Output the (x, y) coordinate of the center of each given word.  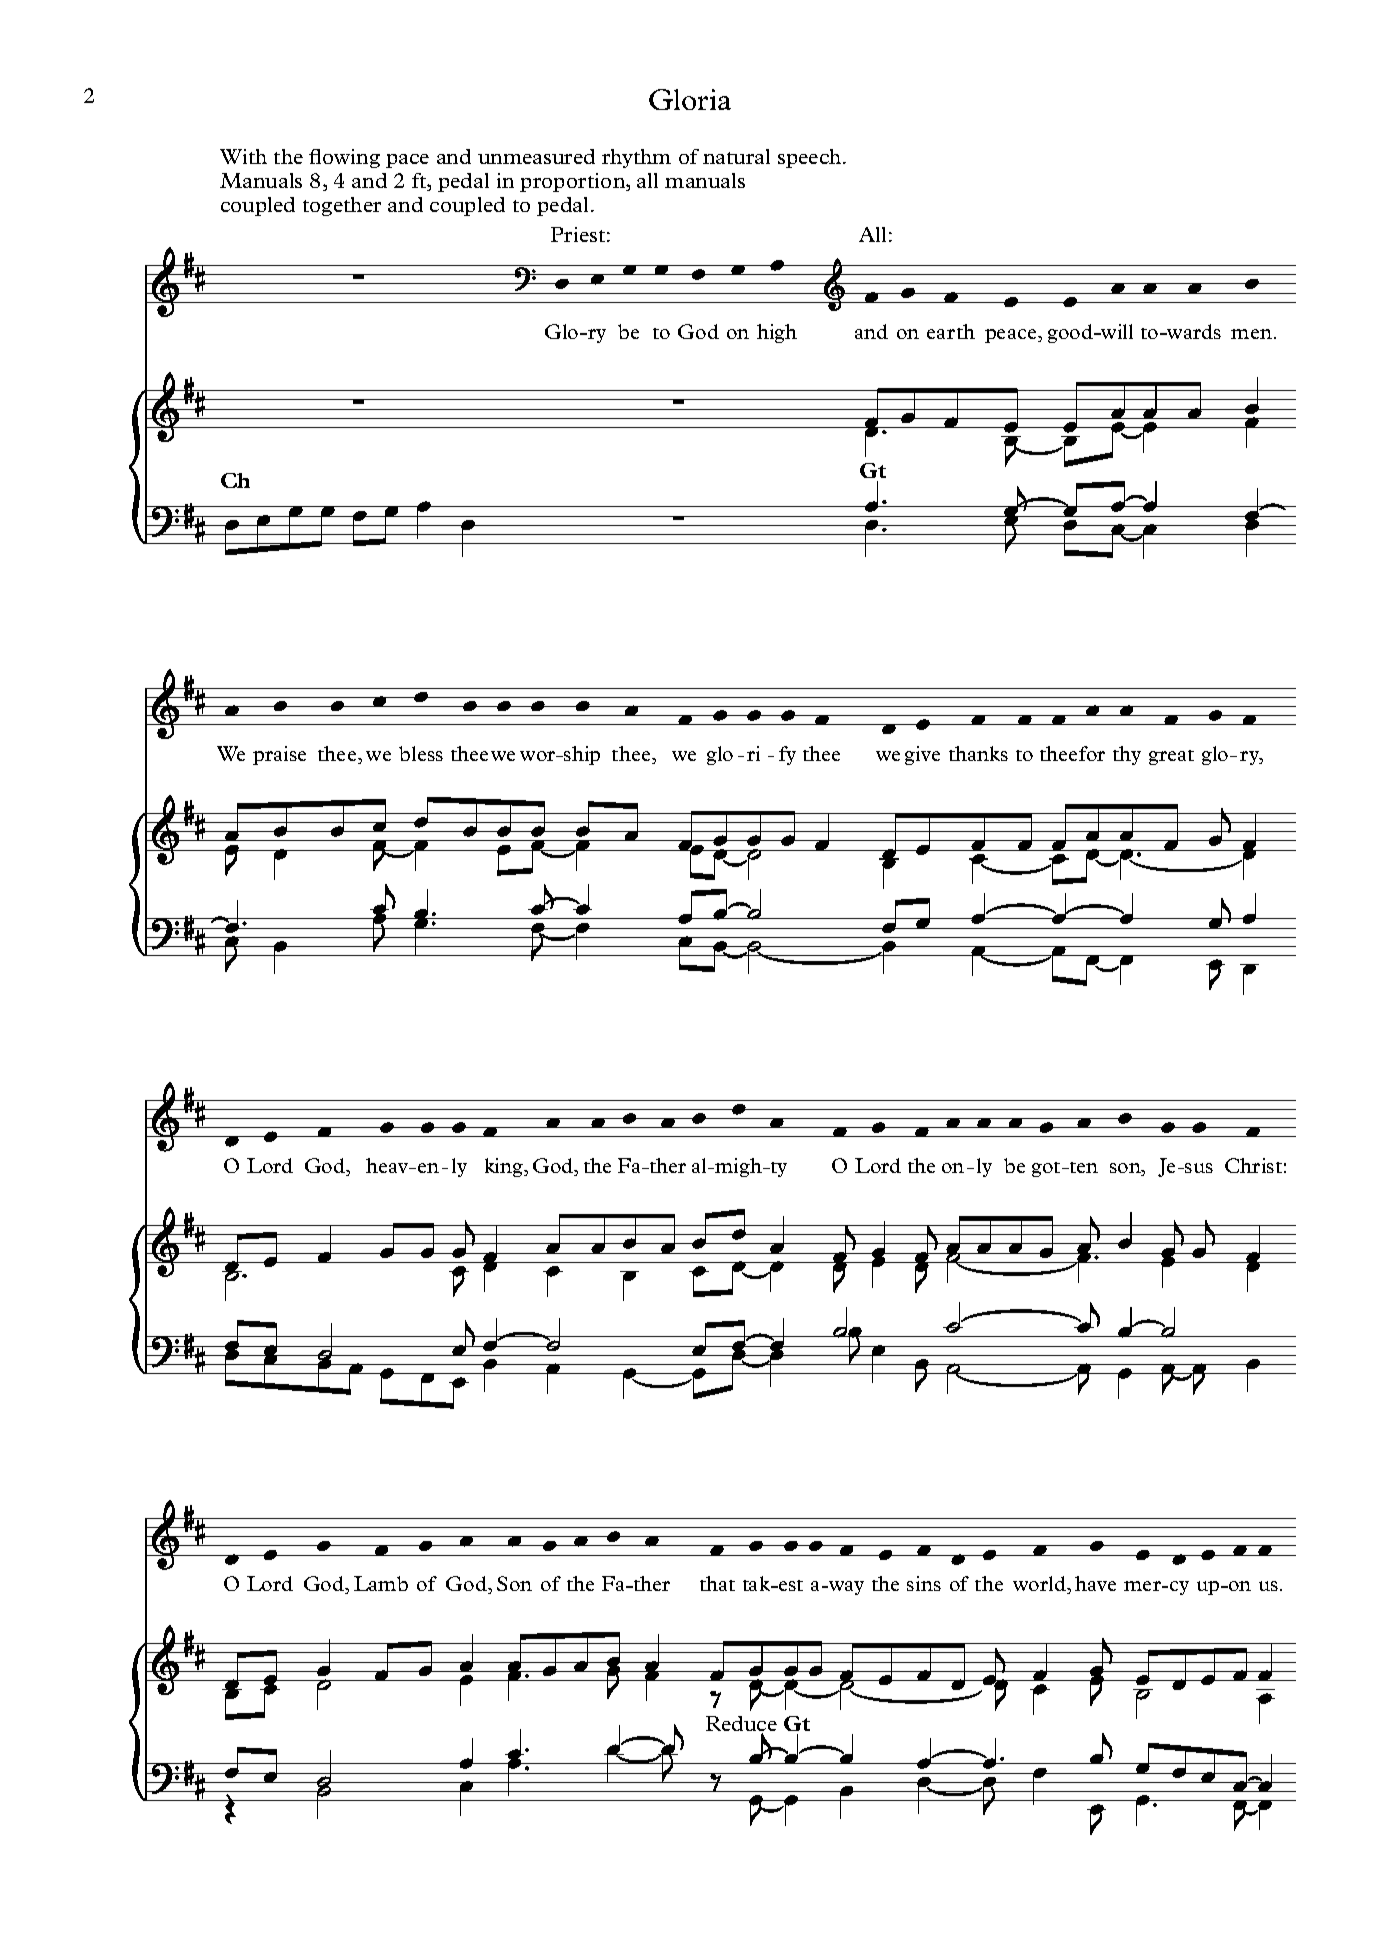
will (1116, 331)
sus (1198, 1168)
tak (758, 1583)
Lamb (381, 1583)
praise (279, 755)
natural (736, 156)
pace (407, 161)
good (1071, 333)
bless (421, 753)
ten (1082, 1167)
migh (739, 1167)
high (777, 333)
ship (581, 755)
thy (1127, 755)
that (717, 1583)
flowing (344, 158)
